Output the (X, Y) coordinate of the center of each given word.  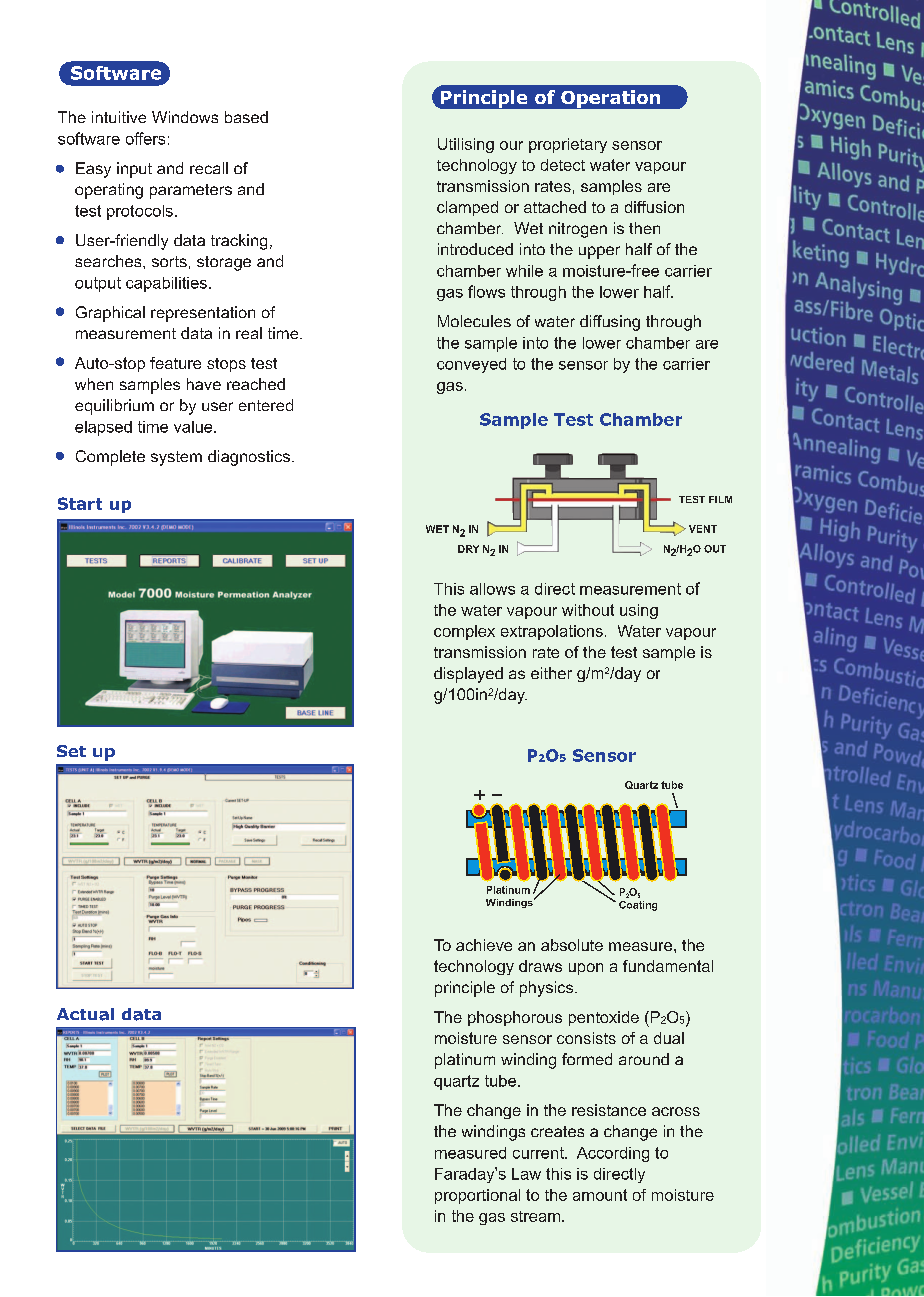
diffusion (654, 207)
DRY (468, 549)
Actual (85, 1014)
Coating (638, 906)
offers (145, 138)
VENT (703, 529)
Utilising (466, 145)
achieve (484, 945)
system (176, 458)
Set (71, 751)
